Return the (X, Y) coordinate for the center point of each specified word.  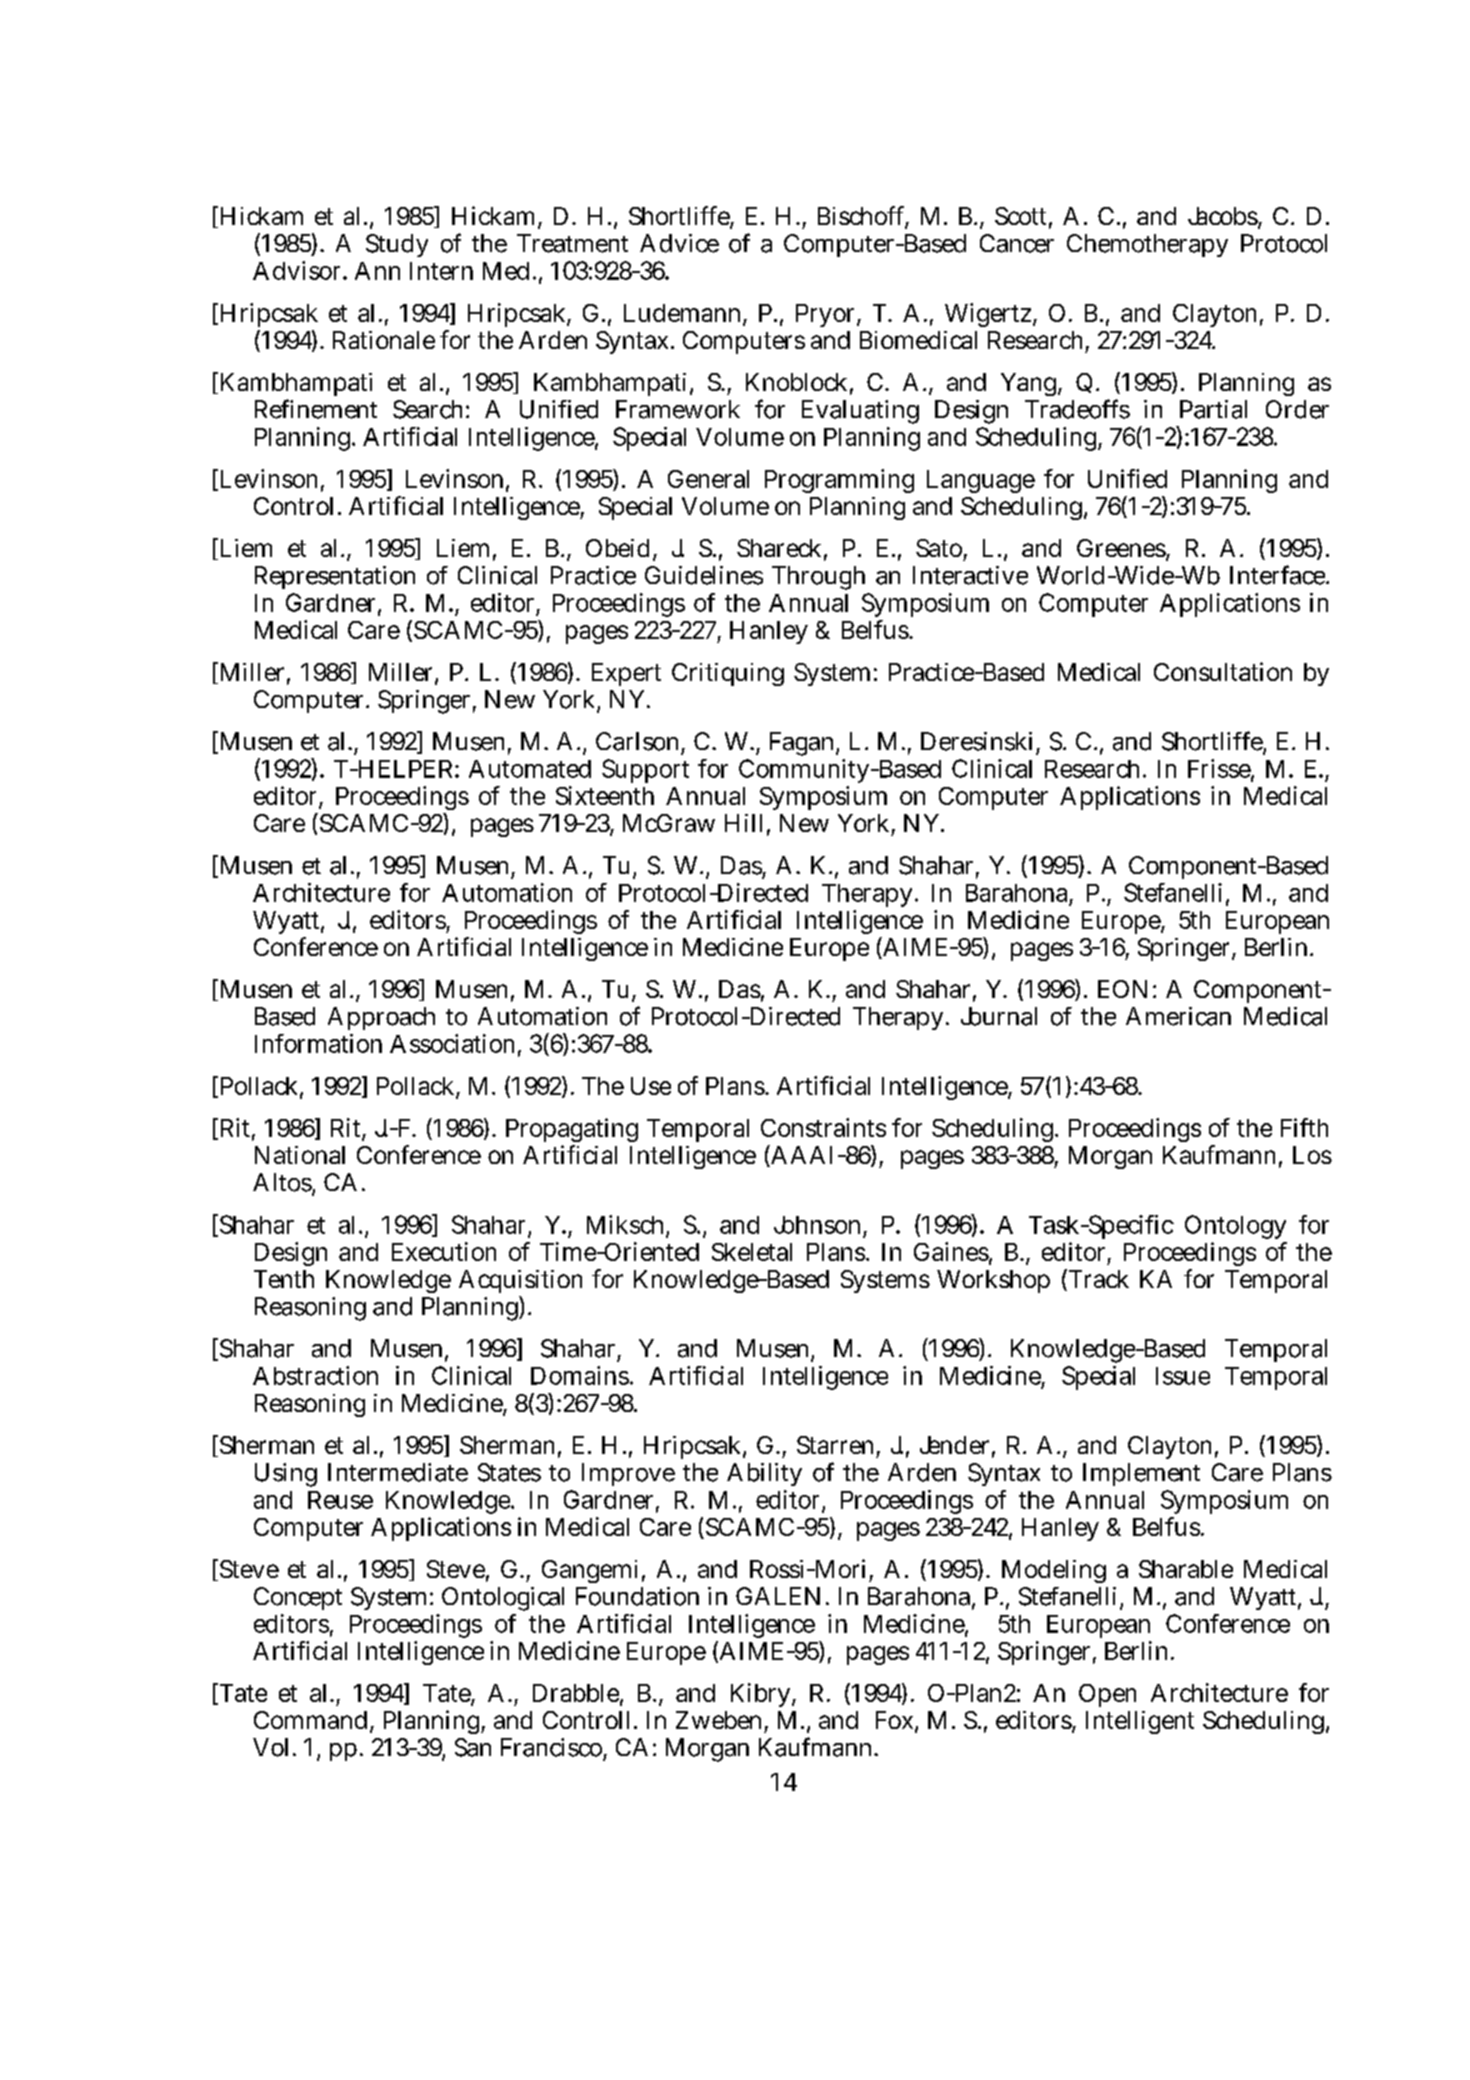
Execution (444, 1251)
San (473, 1747)
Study (397, 245)
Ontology (1235, 1227)
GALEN (778, 1596)
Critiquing (728, 674)
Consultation (1223, 671)
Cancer (1017, 243)
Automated (530, 769)
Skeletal (752, 1252)
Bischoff (863, 217)
